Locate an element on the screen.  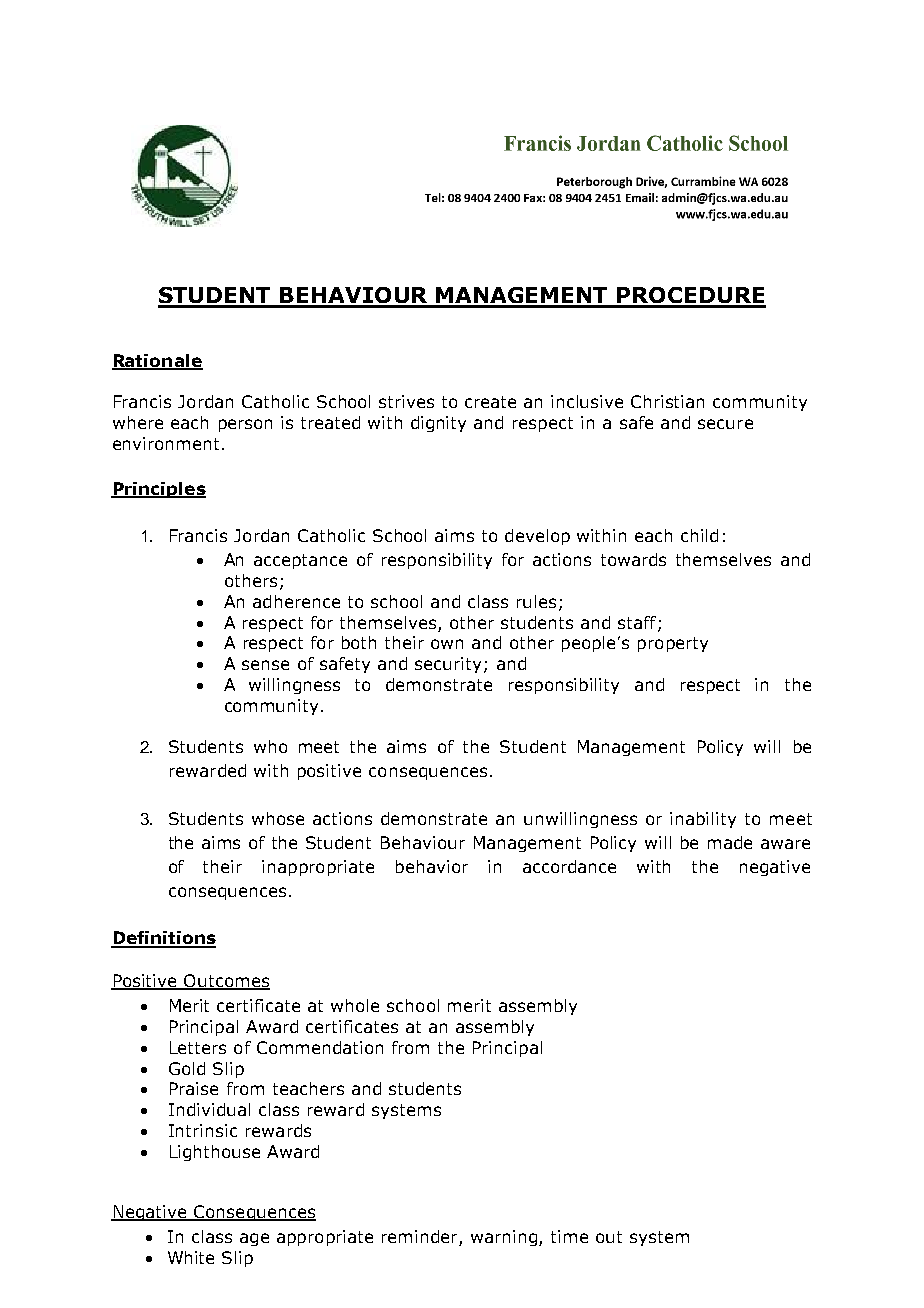
whole is located at coordinates (355, 1005).
